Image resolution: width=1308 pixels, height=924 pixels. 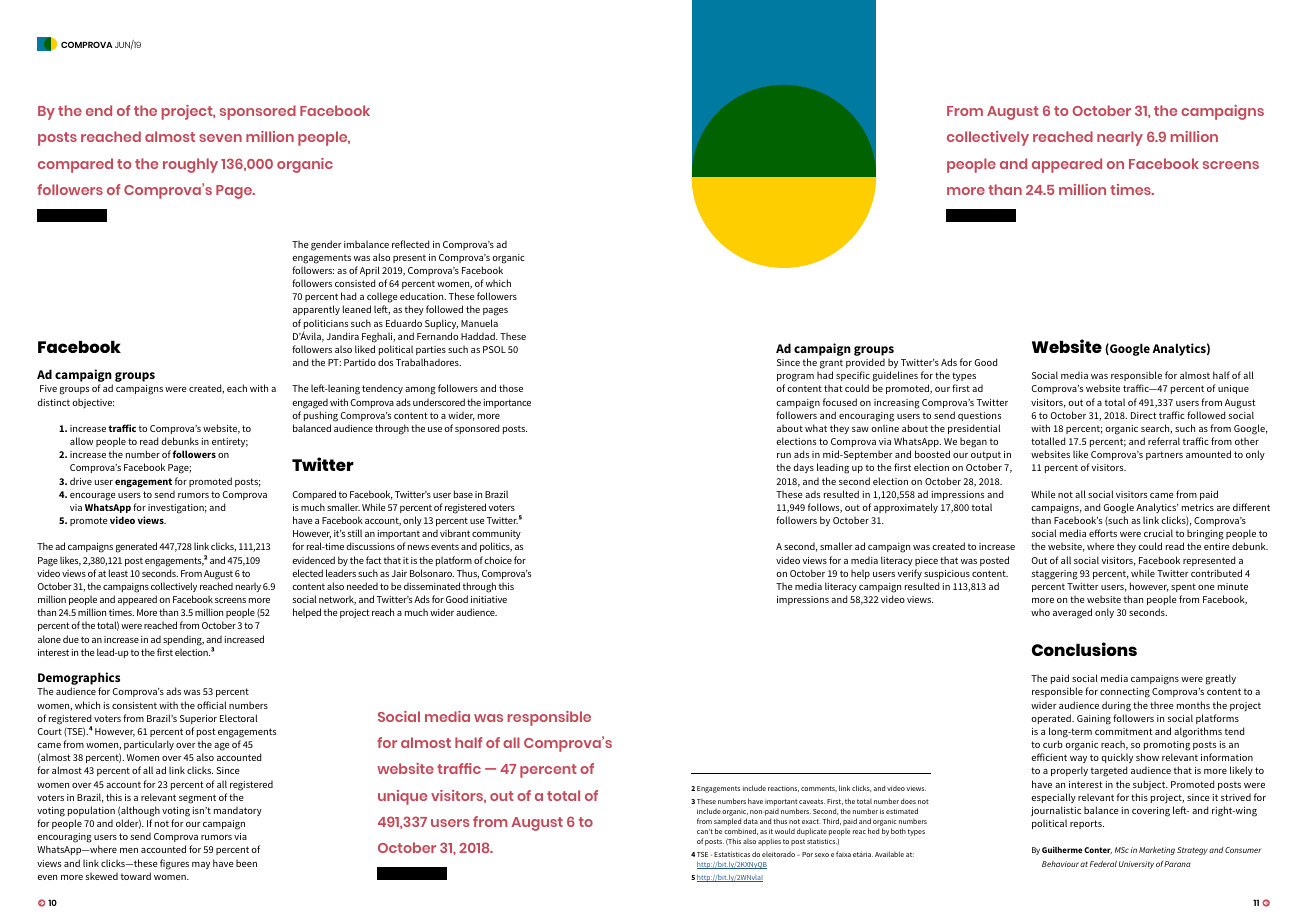 What do you see at coordinates (410, 244) in the screenshot?
I see `reflected` at bounding box center [410, 244].
